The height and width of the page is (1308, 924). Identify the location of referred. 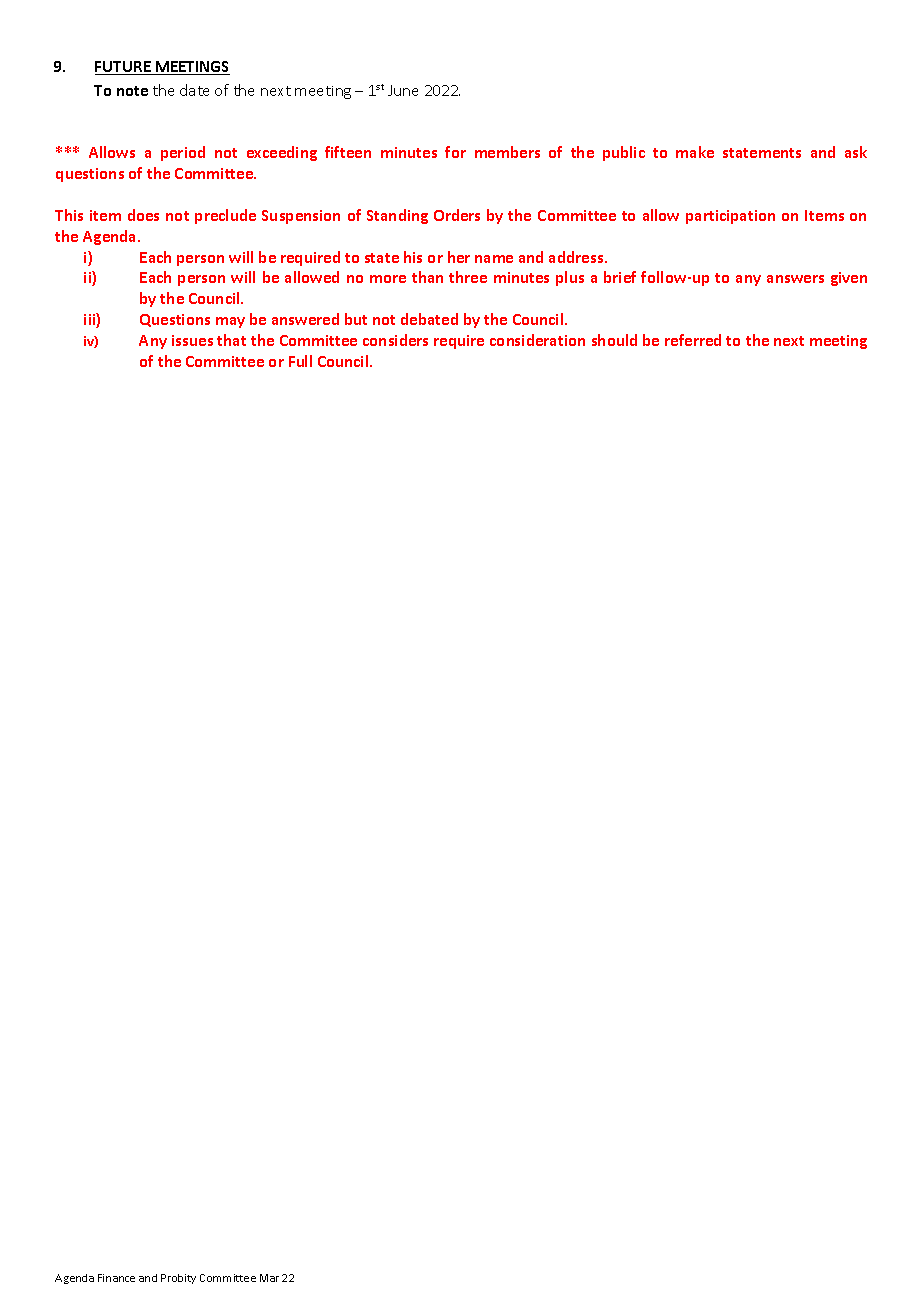
(693, 340).
